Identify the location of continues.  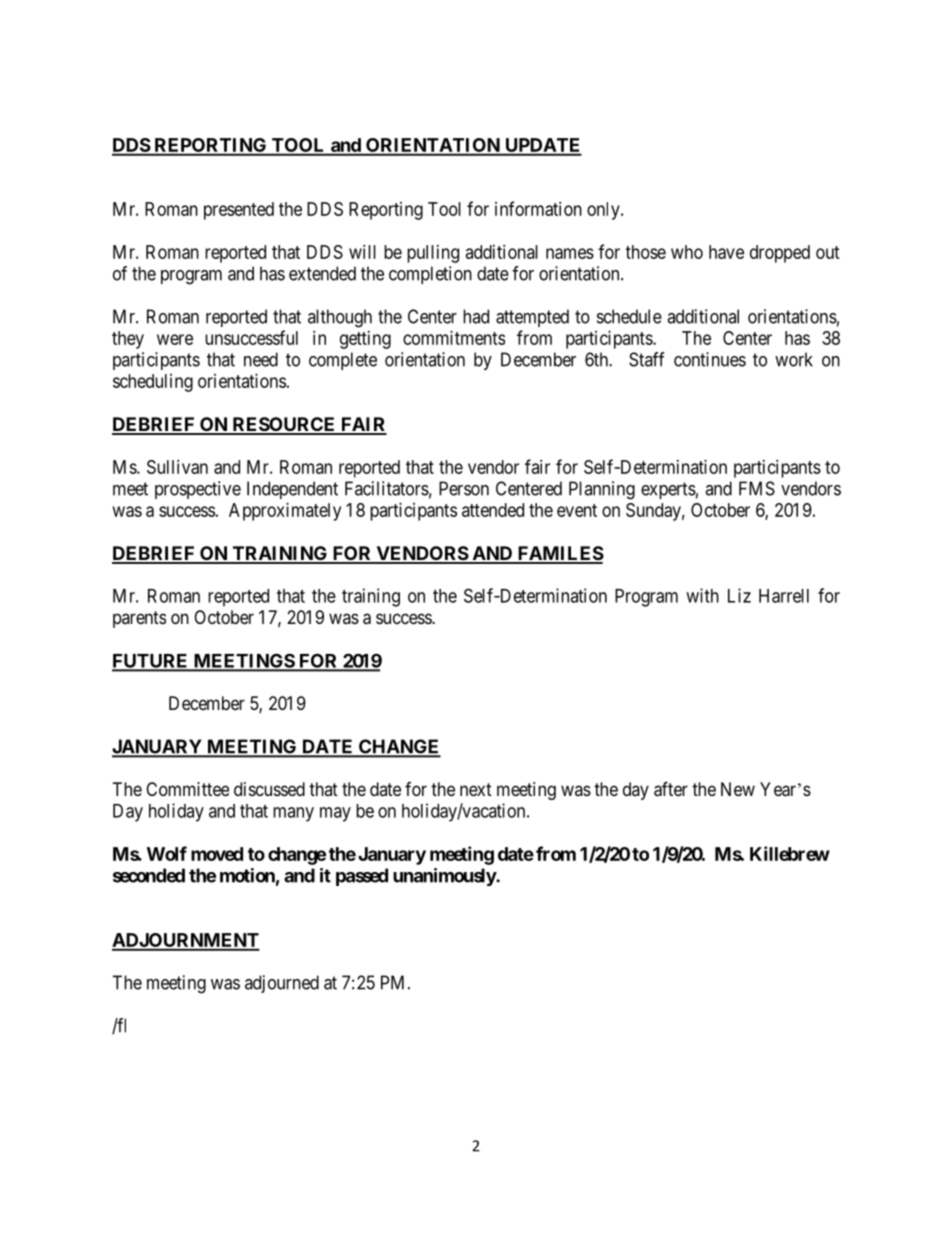
(710, 359).
